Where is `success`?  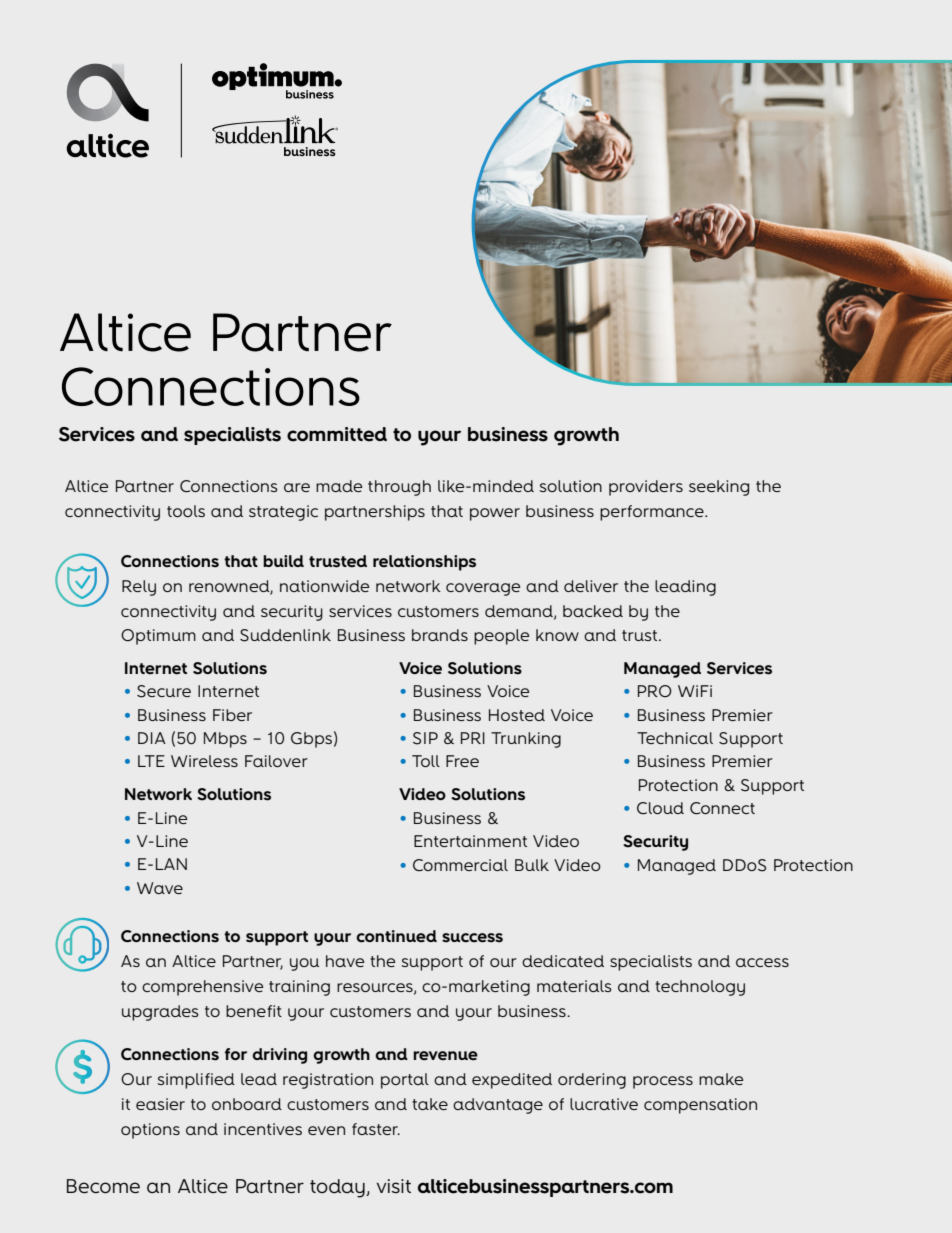
success is located at coordinates (472, 938).
